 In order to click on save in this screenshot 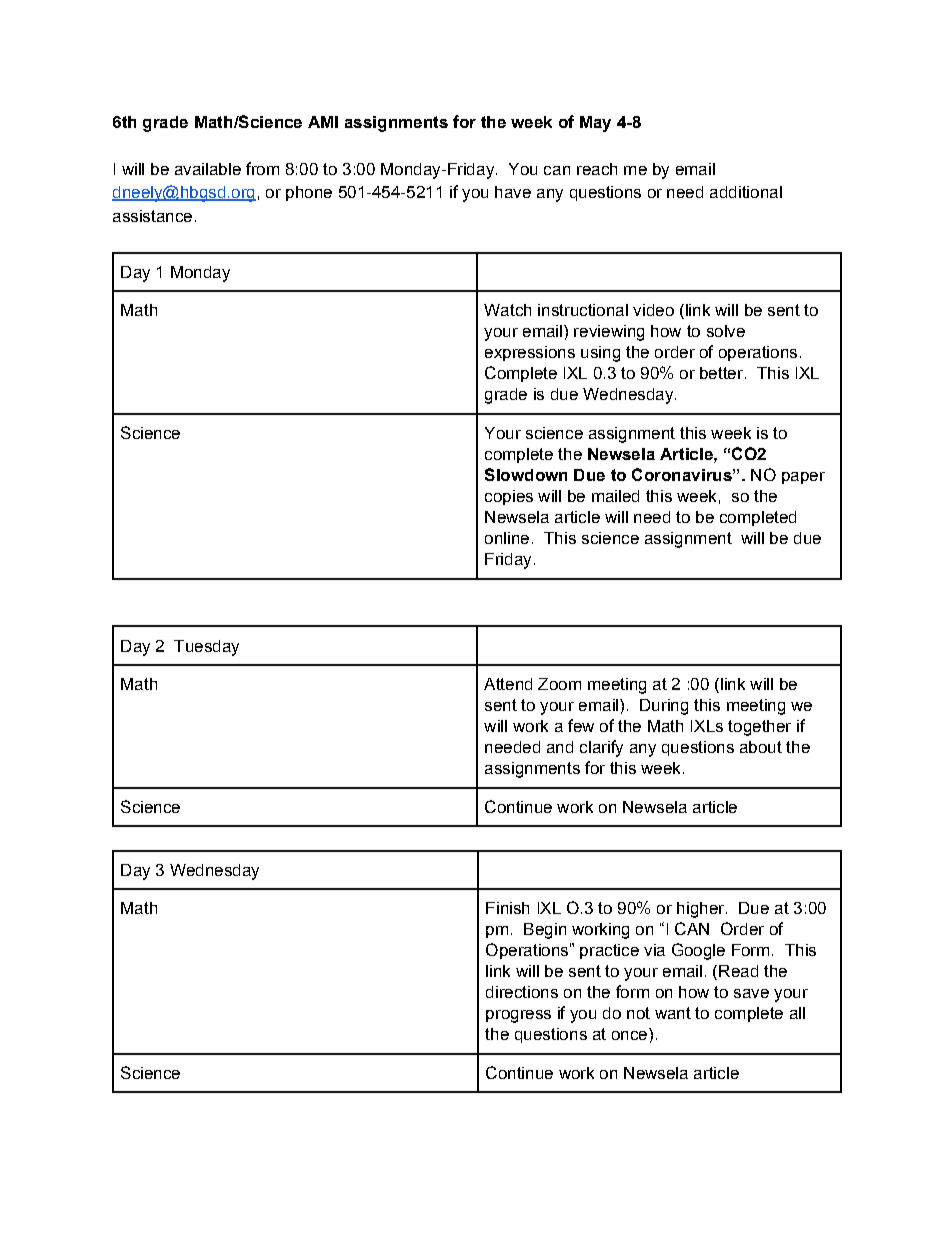, I will do `click(751, 993)`.
